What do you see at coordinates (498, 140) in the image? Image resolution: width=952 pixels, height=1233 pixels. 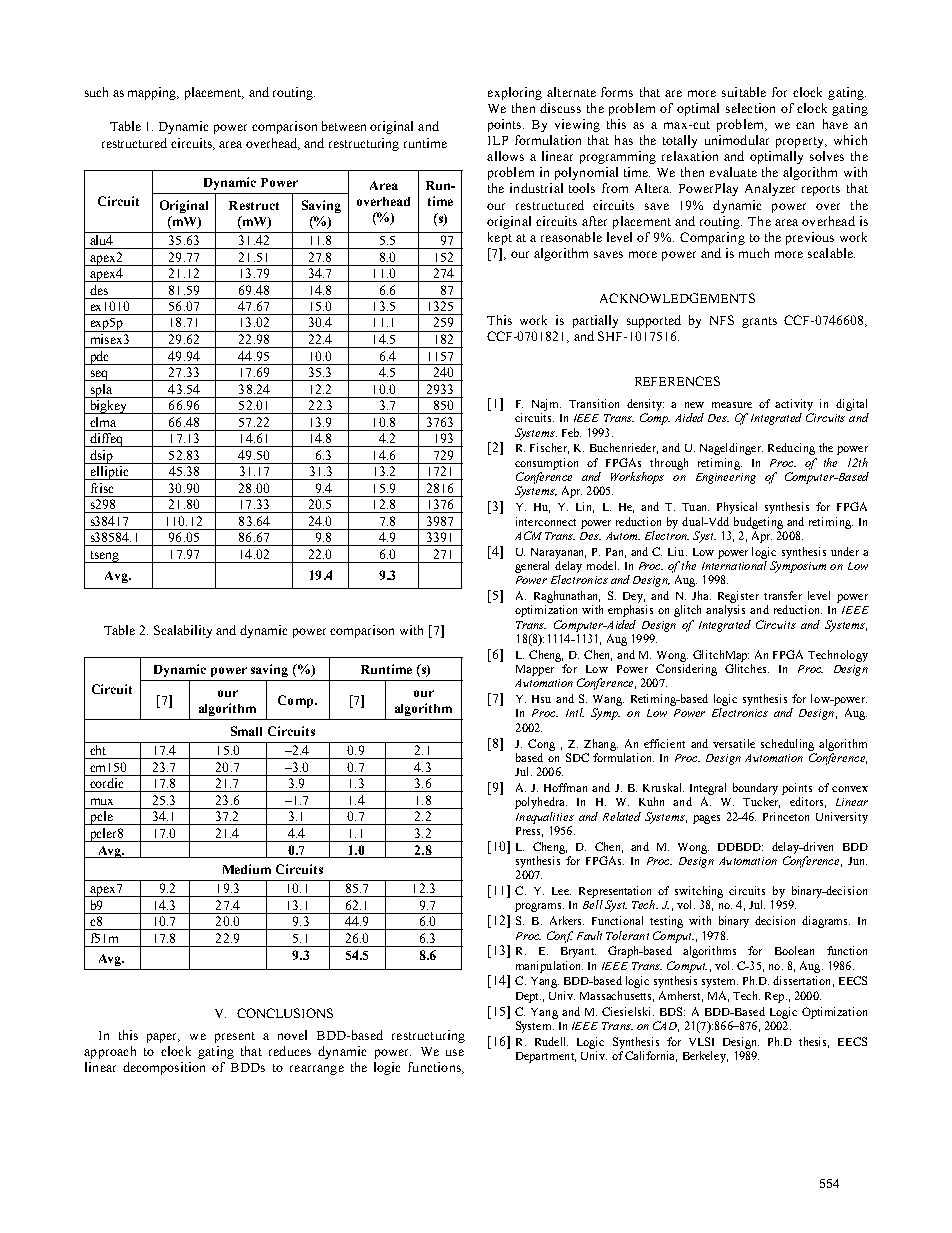 I see `ILP` at bounding box center [498, 140].
